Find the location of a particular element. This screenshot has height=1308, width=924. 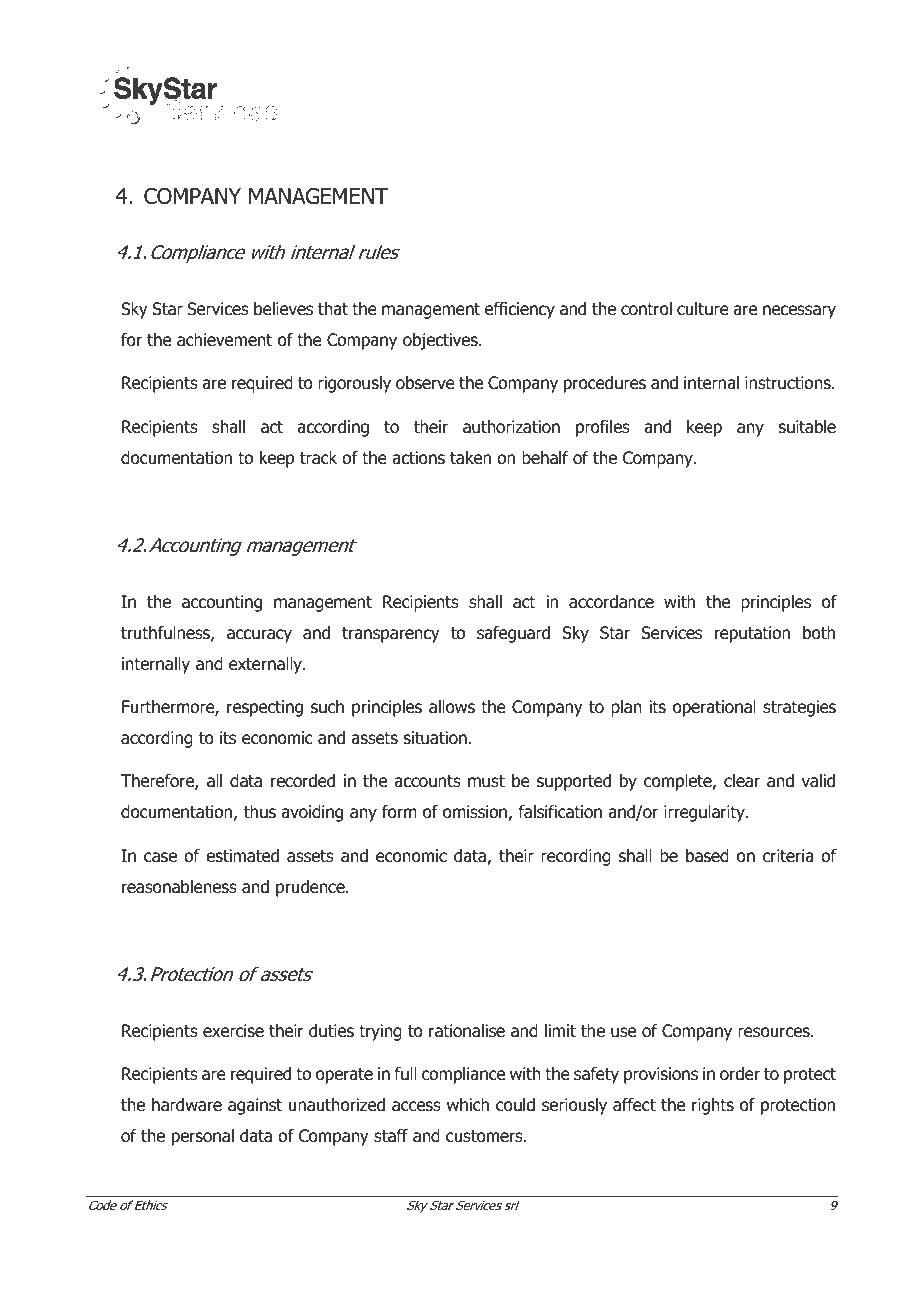

which is located at coordinates (468, 1104).
